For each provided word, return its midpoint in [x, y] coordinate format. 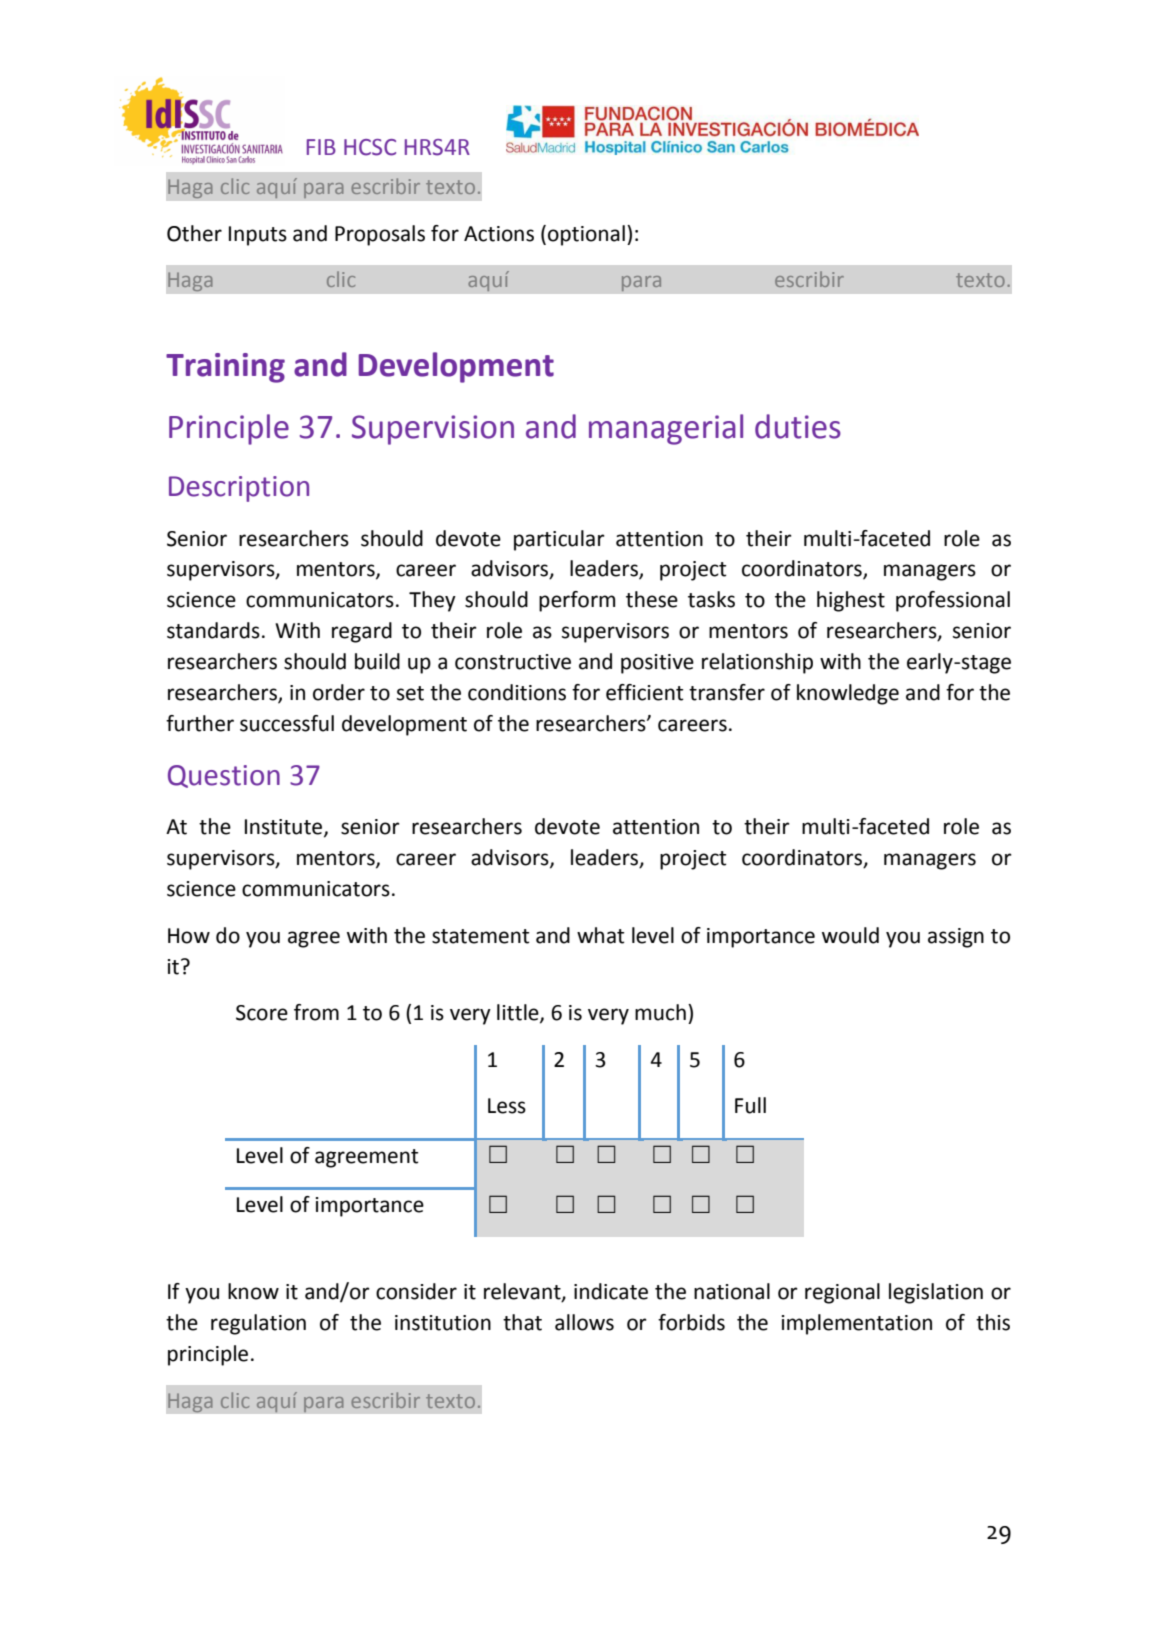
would [850, 935]
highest [851, 601]
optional [586, 235]
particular [559, 540]
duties [798, 426]
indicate [611, 1291]
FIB [321, 147]
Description [239, 489]
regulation [258, 1324]
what [600, 935]
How [189, 936]
